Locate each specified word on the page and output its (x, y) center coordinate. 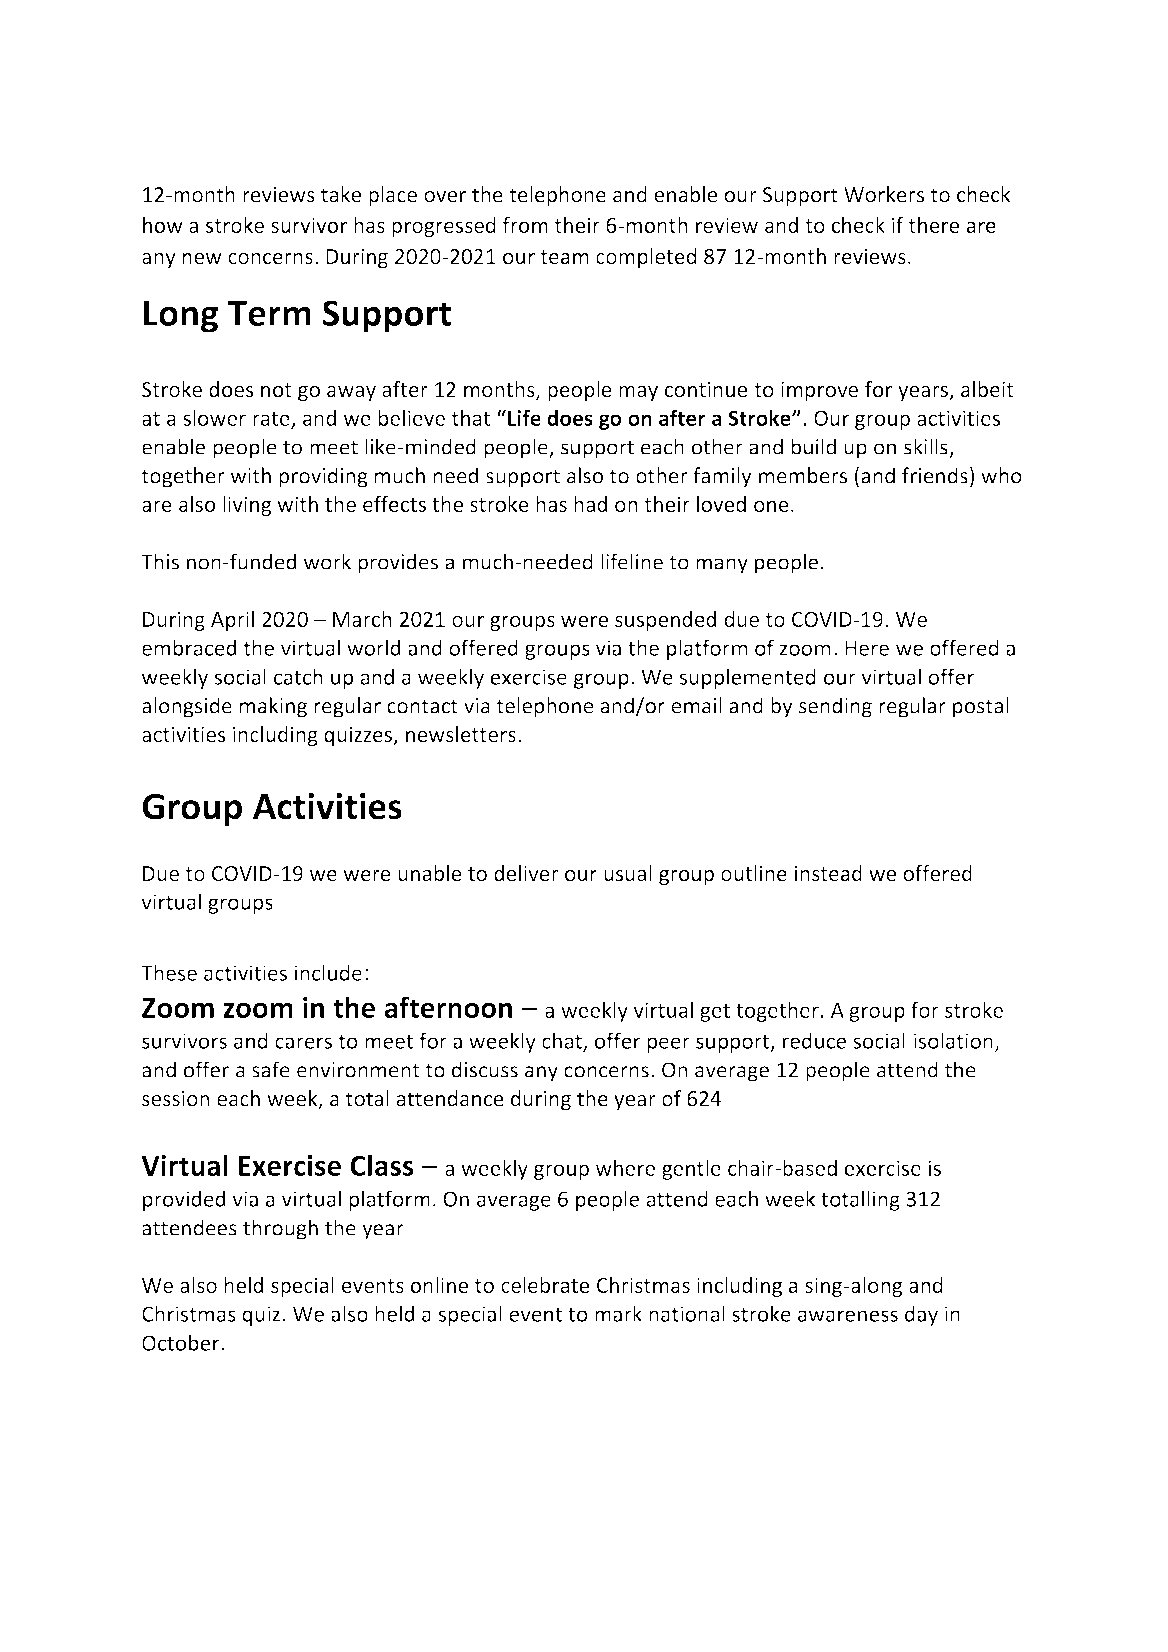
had (590, 504)
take (341, 194)
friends (935, 475)
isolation (953, 1040)
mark (618, 1313)
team (565, 257)
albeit (987, 389)
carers (303, 1043)
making (273, 707)
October (182, 1342)
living (247, 506)
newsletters (461, 734)
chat (563, 1041)
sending (835, 707)
